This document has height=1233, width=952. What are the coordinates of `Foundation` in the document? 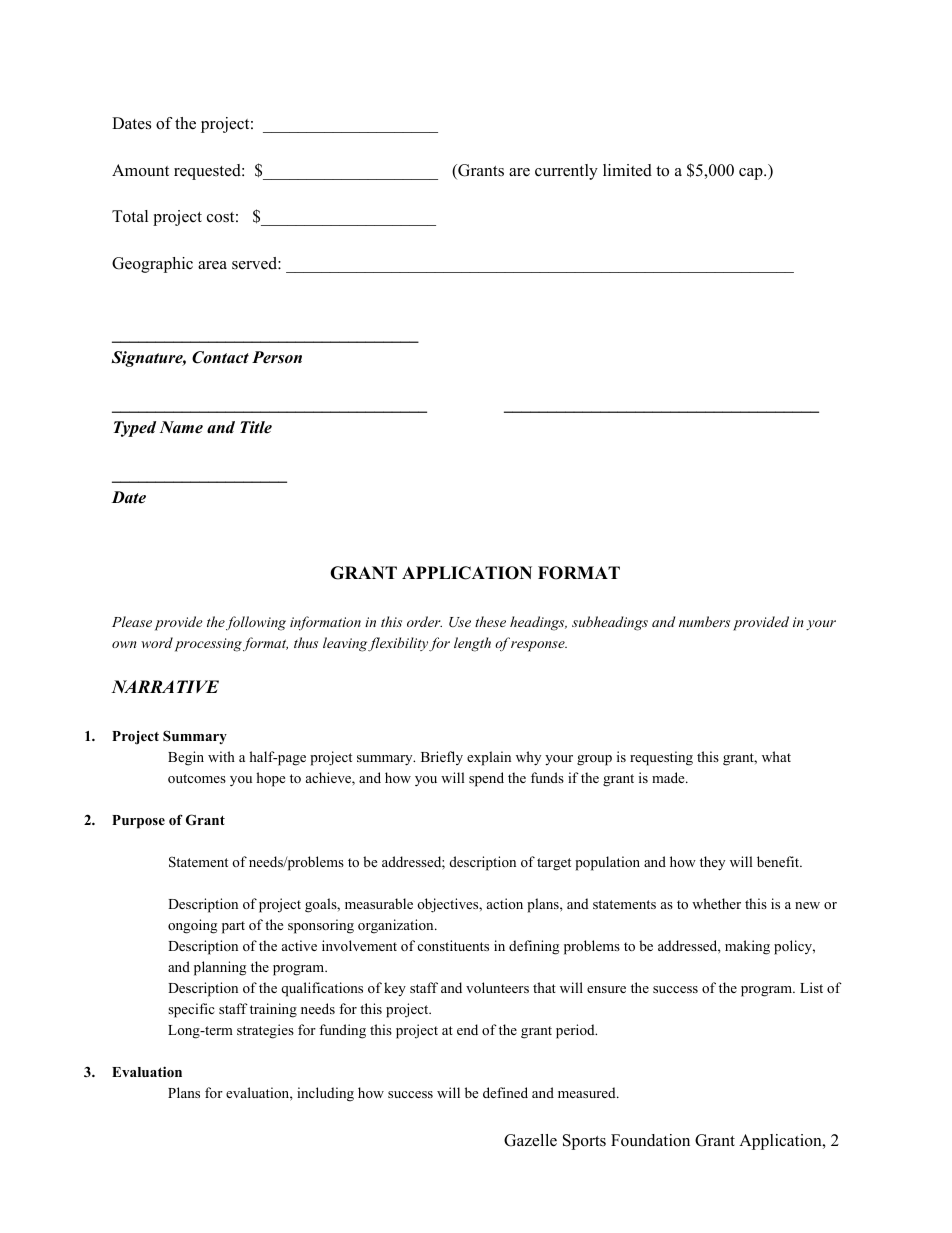 It's located at (650, 1140).
